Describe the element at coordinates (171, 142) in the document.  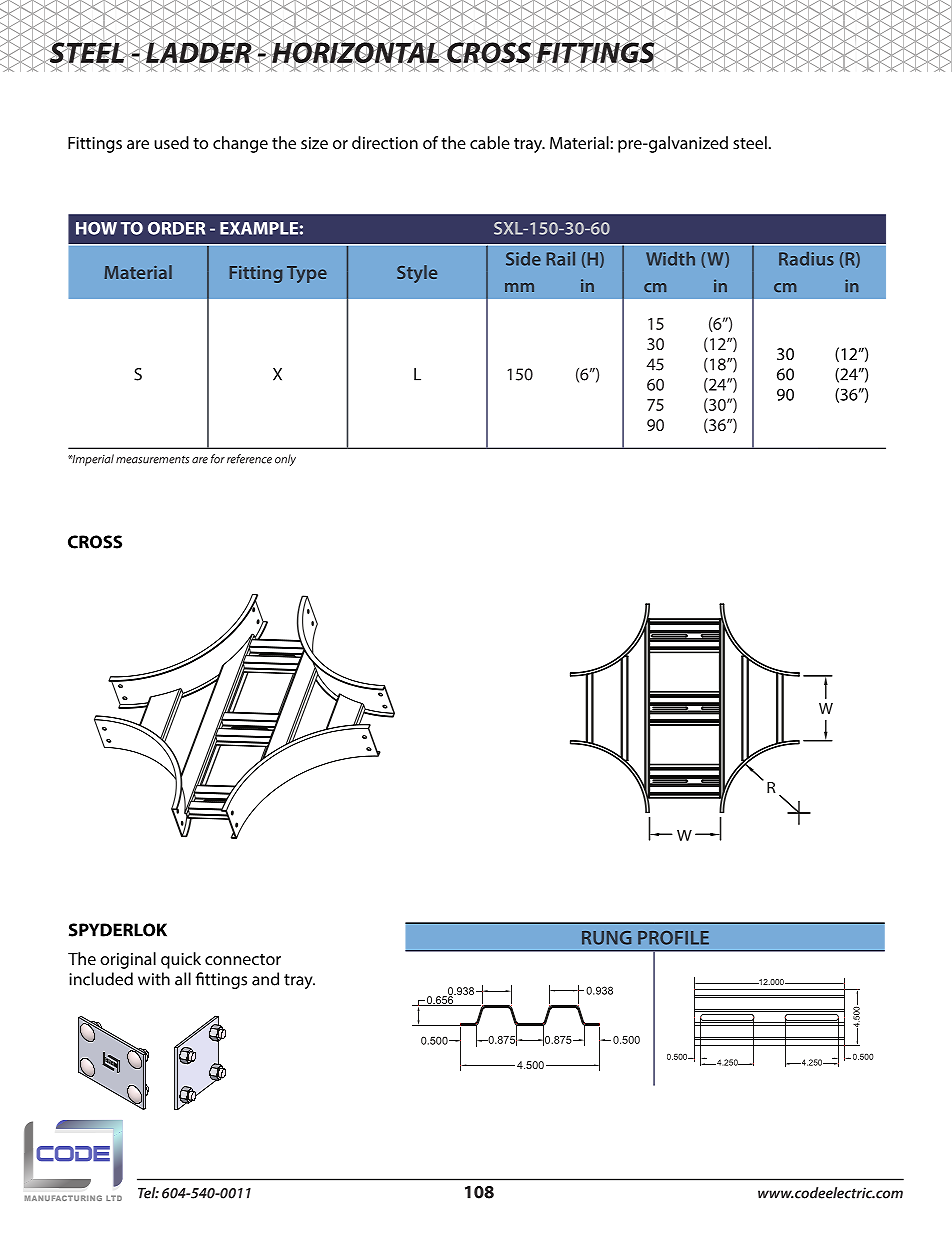
I see `used` at that location.
